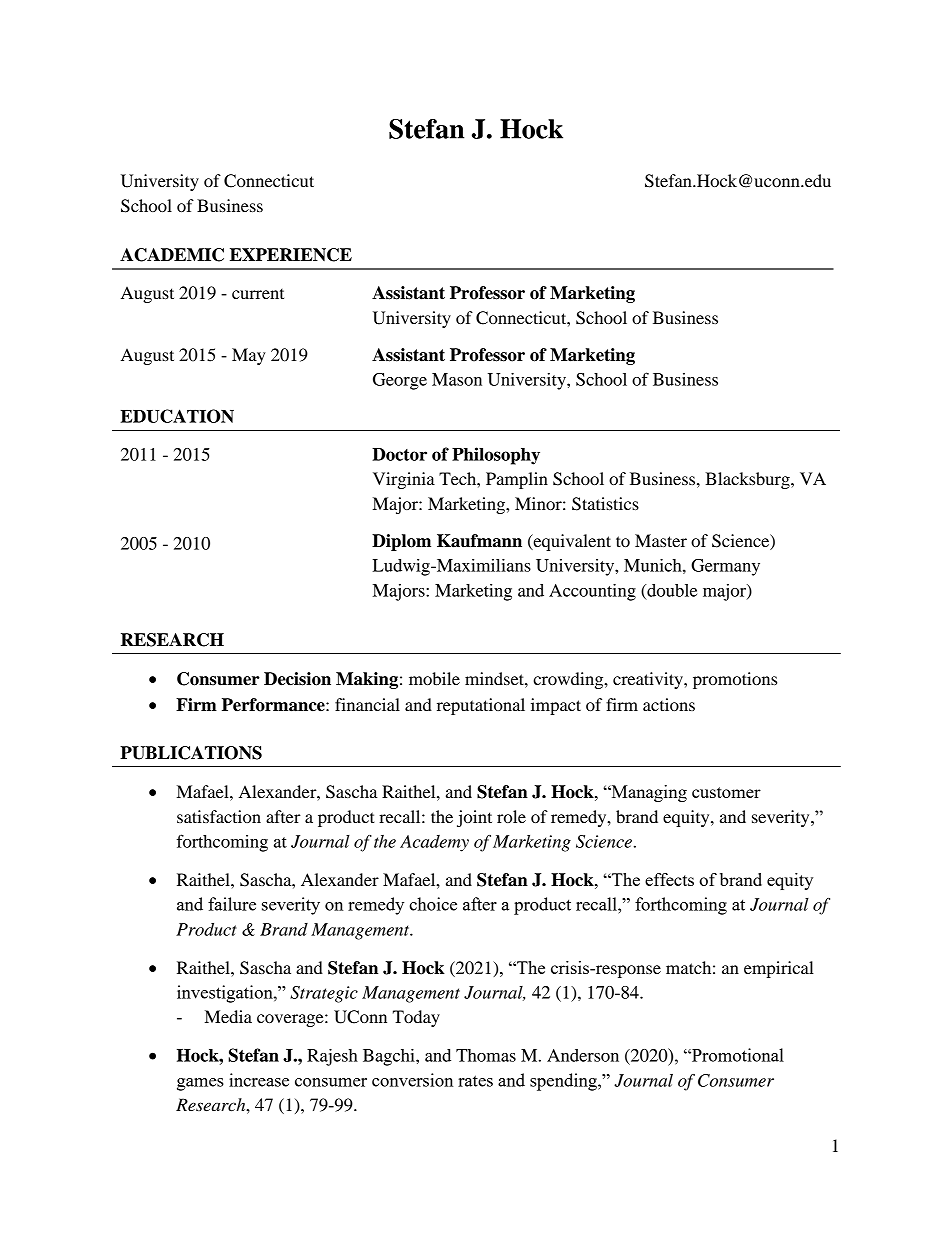 The height and width of the screenshot is (1233, 952). I want to click on mobile, so click(434, 678).
